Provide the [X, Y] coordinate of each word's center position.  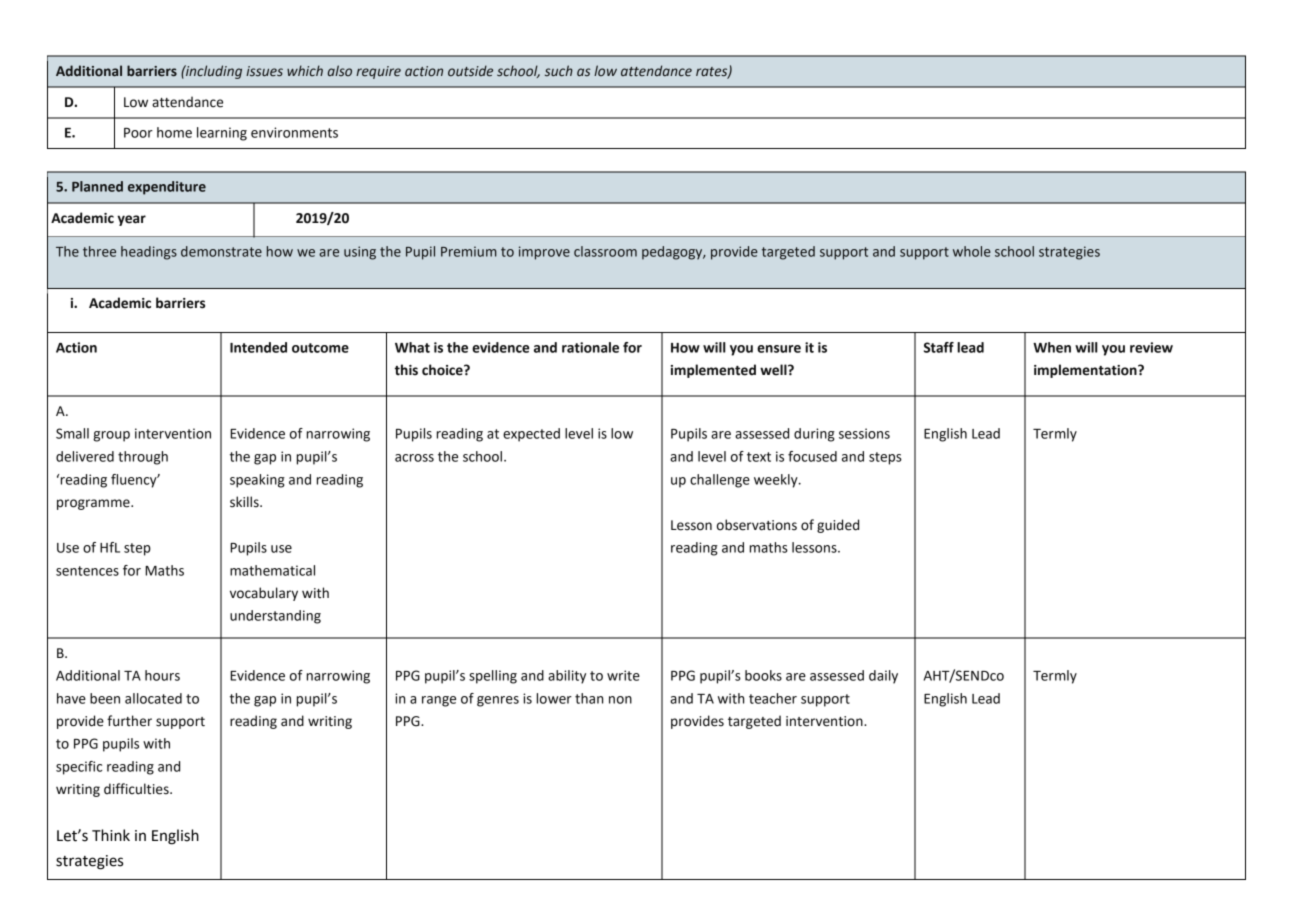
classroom [605, 251]
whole [972, 251]
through [143, 458]
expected [531, 435]
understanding [275, 617]
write [623, 675]
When [1052, 347]
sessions [864, 433]
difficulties [137, 789]
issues [264, 71]
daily [883, 677]
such [559, 71]
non [620, 700]
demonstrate [221, 251]
